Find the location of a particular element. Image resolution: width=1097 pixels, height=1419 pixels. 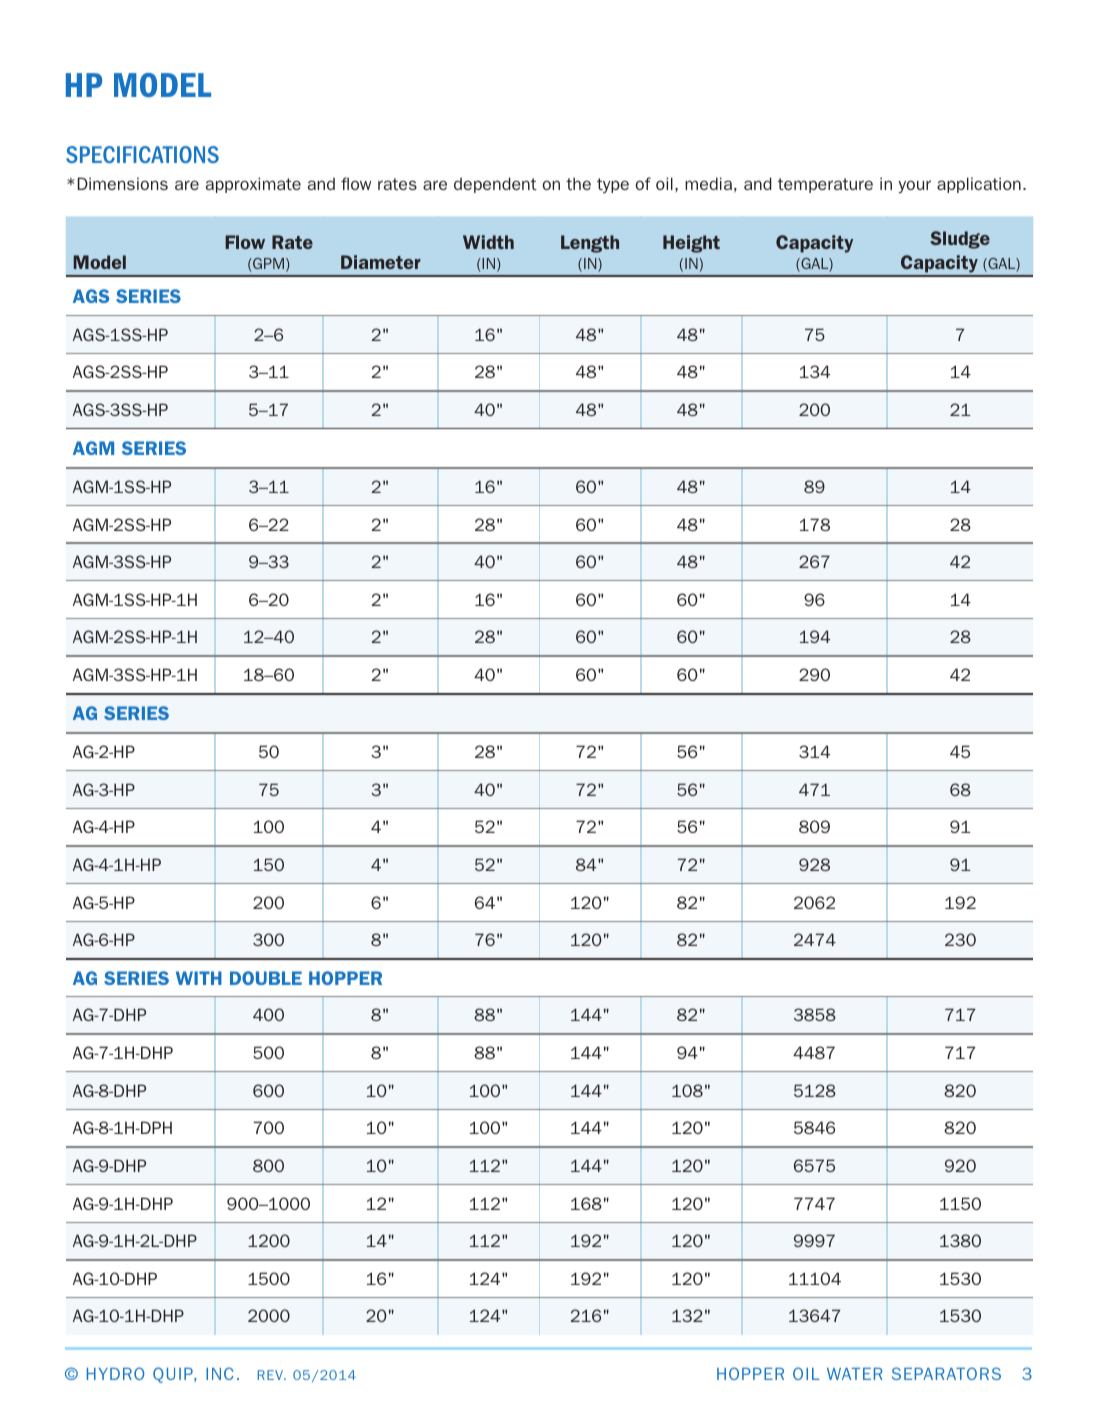

QUIP is located at coordinates (174, 1375).
